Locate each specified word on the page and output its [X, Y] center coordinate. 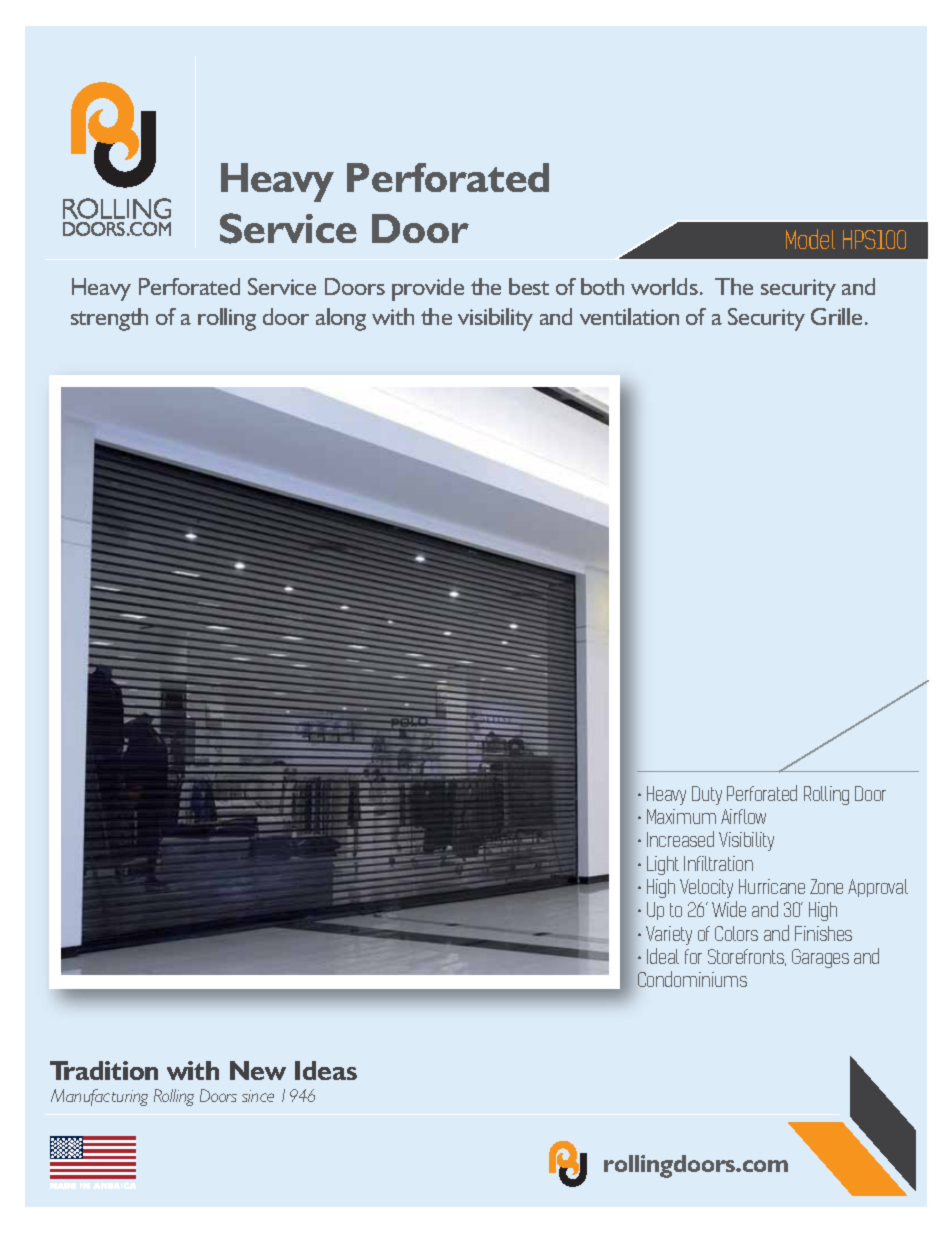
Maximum [681, 816]
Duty [707, 795]
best [529, 286]
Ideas [326, 1070]
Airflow [743, 816]
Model [810, 239]
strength [109, 319]
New [258, 1070]
